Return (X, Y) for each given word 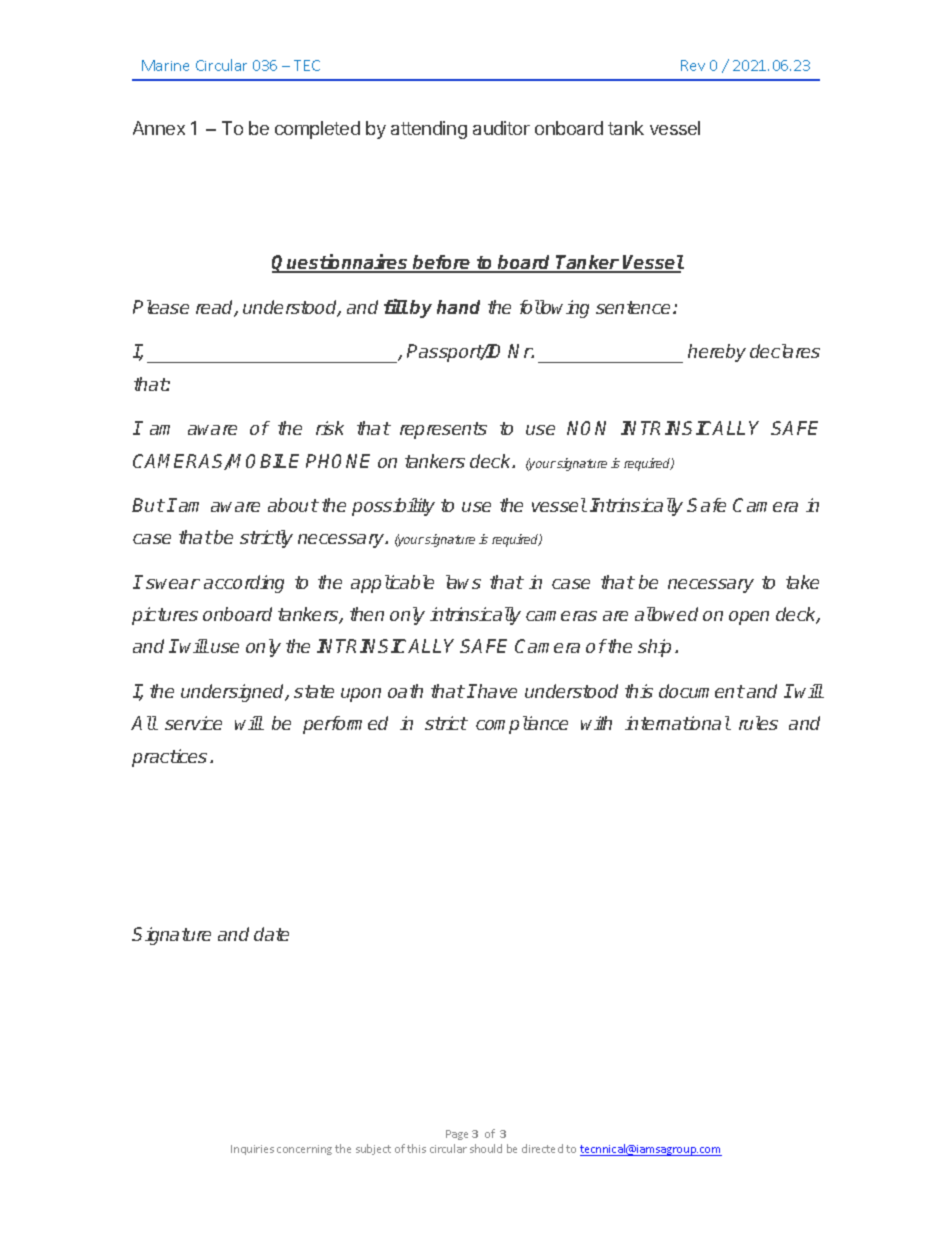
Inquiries (252, 1150)
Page (457, 1135)
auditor (501, 128)
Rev (693, 65)
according (244, 584)
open (749, 618)
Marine (165, 65)
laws (463, 582)
